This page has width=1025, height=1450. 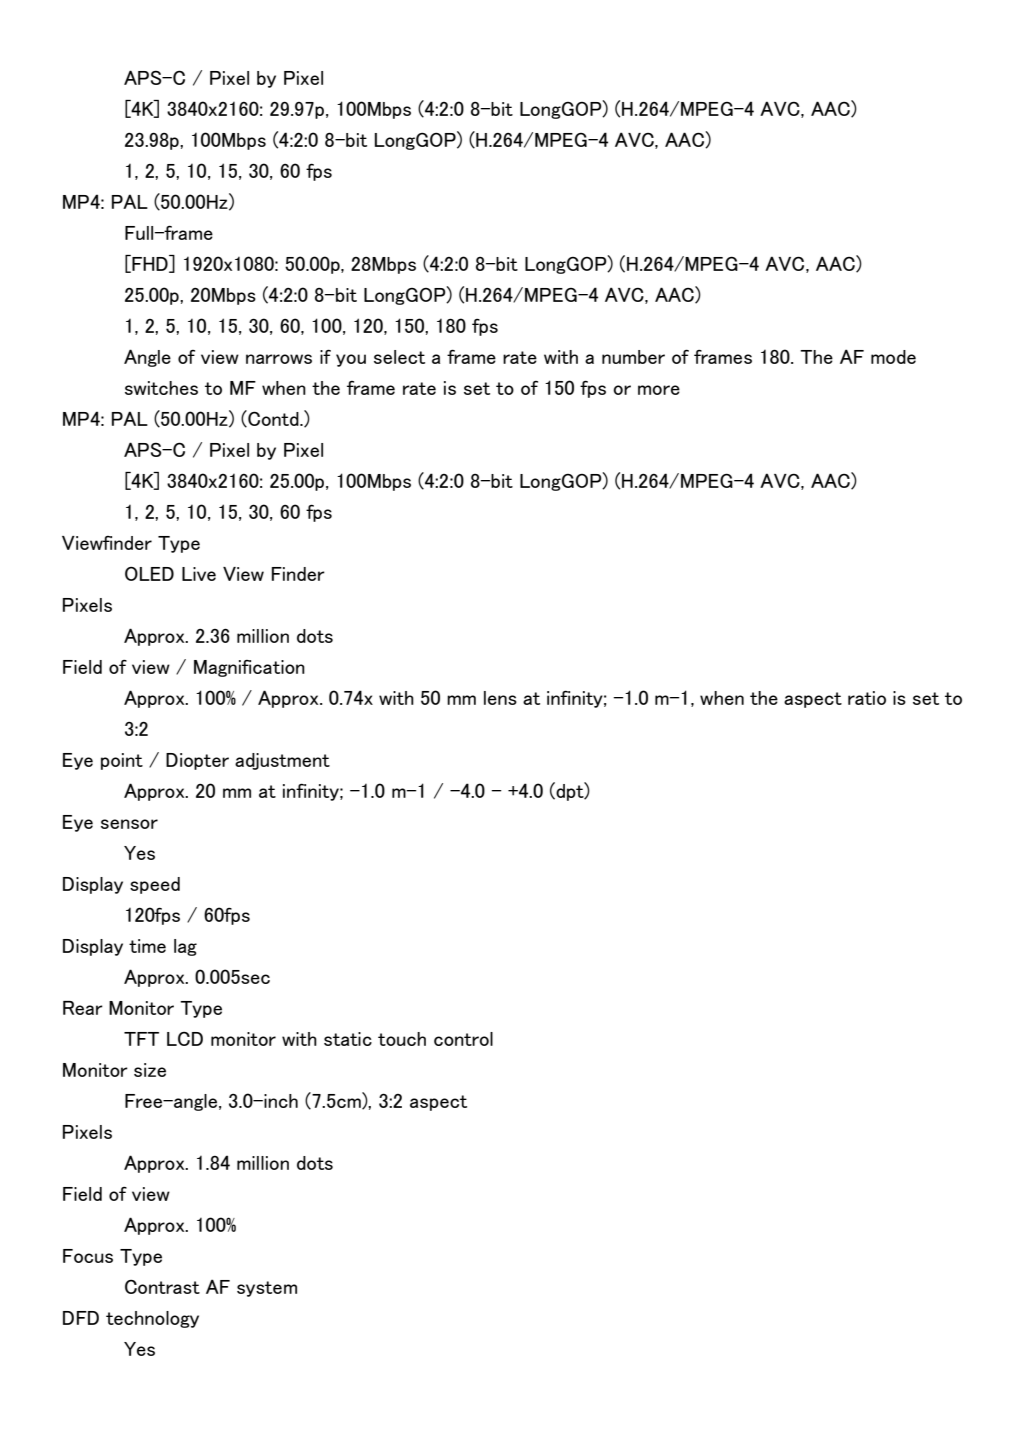 I want to click on control, so click(x=463, y=1039).
